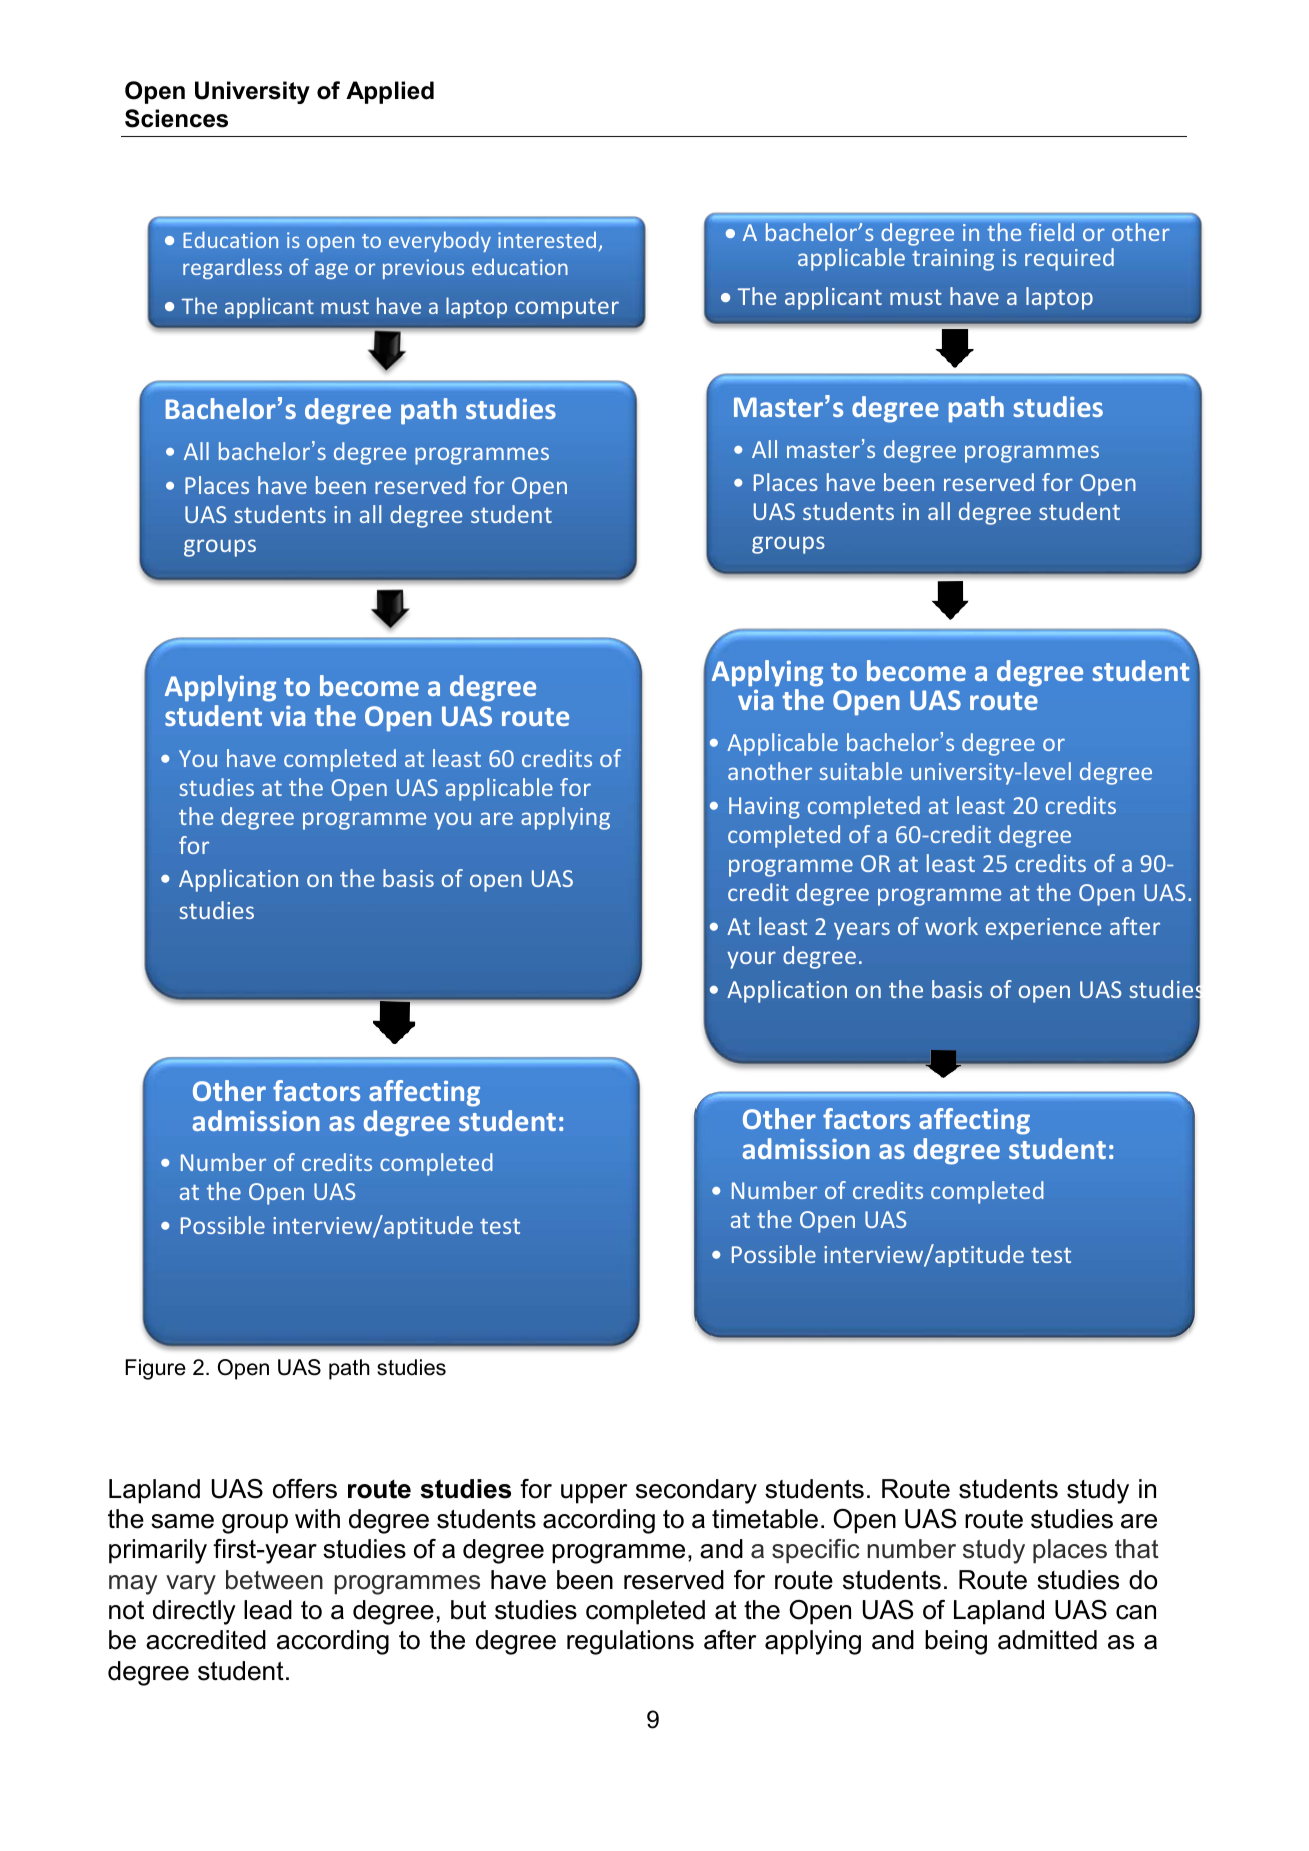  What do you see at coordinates (547, 240) in the screenshot?
I see `interested` at bounding box center [547, 240].
